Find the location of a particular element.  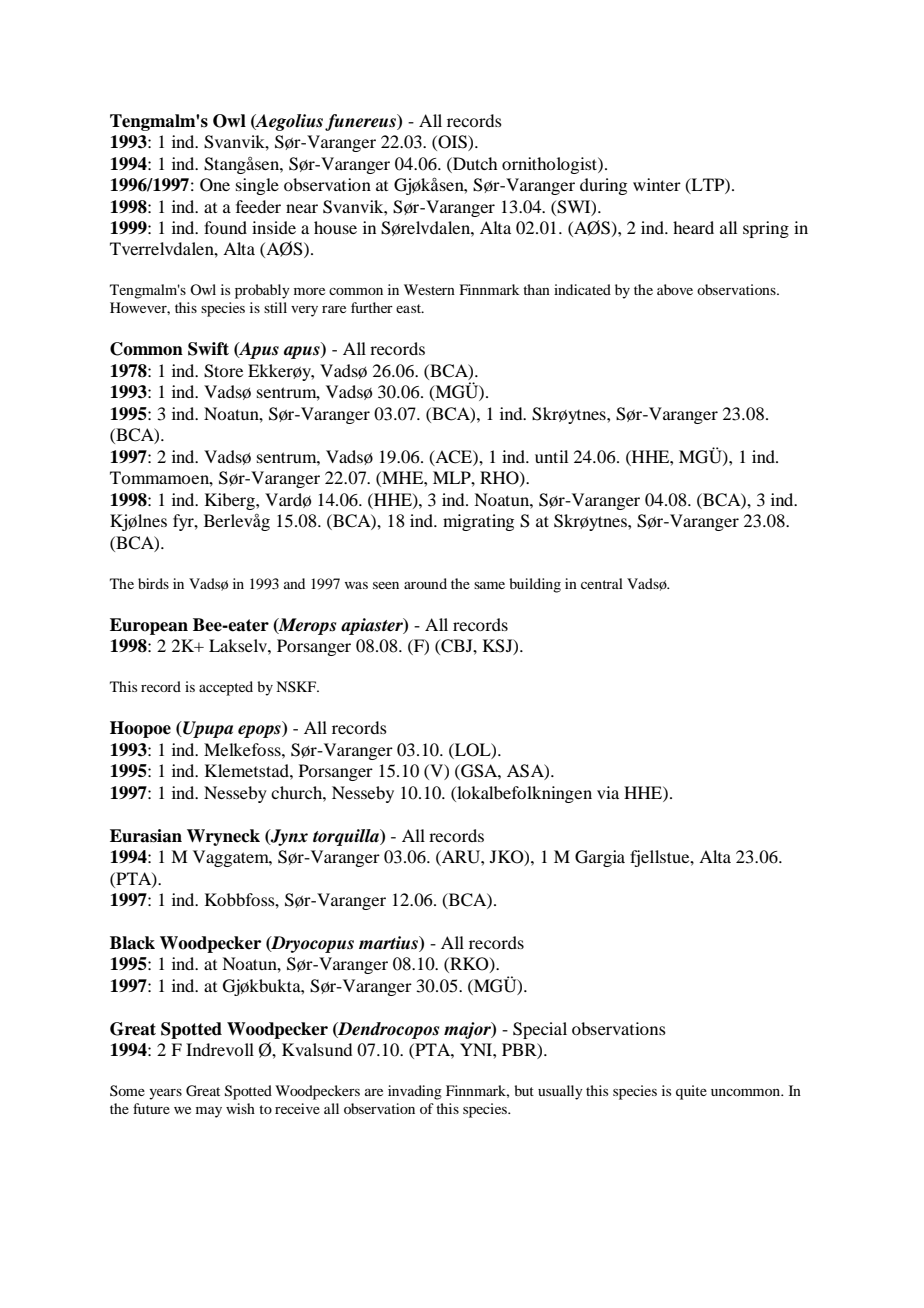

winter is located at coordinates (657, 184).
